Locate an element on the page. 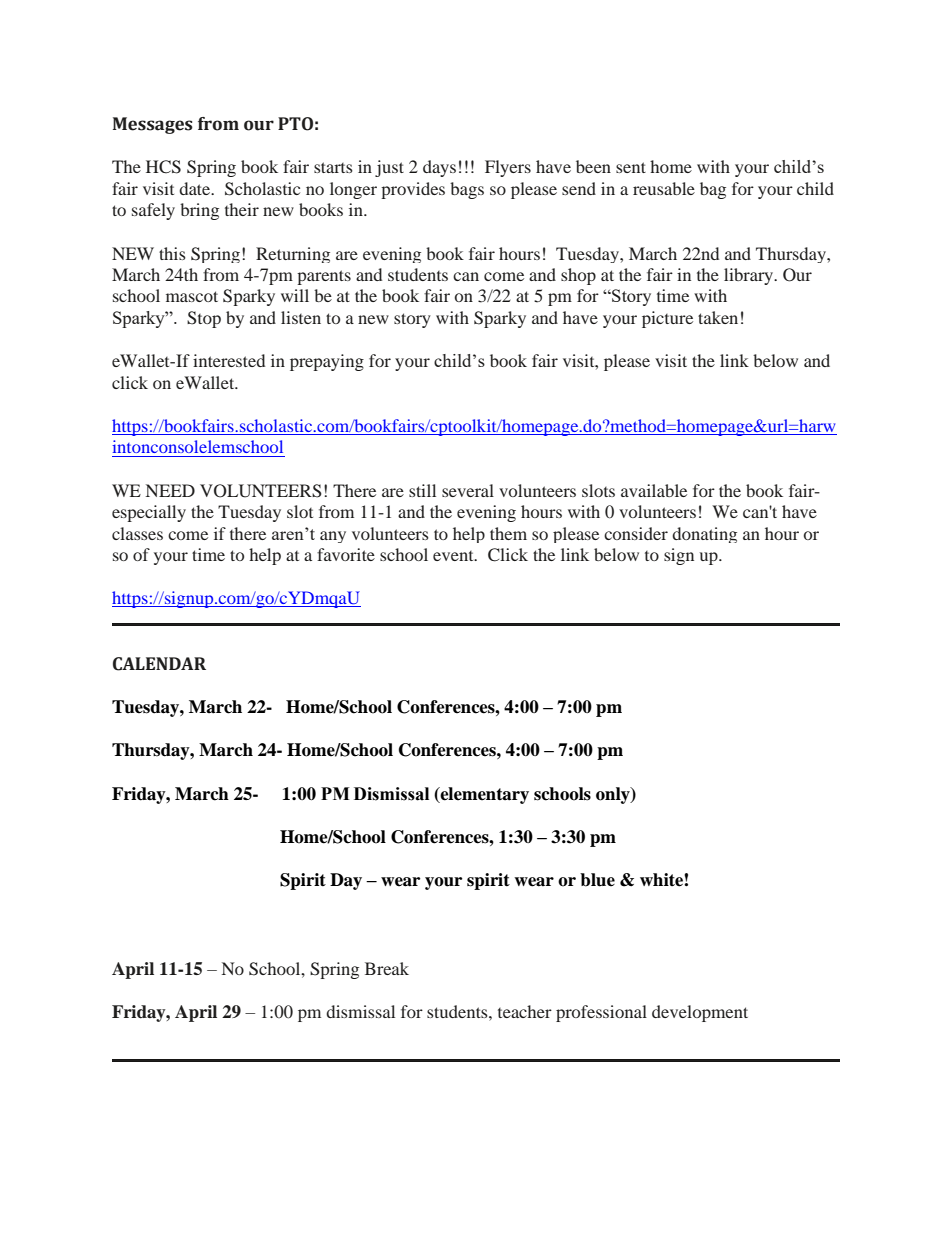 This document has height=1233, width=952. sent is located at coordinates (631, 167).
